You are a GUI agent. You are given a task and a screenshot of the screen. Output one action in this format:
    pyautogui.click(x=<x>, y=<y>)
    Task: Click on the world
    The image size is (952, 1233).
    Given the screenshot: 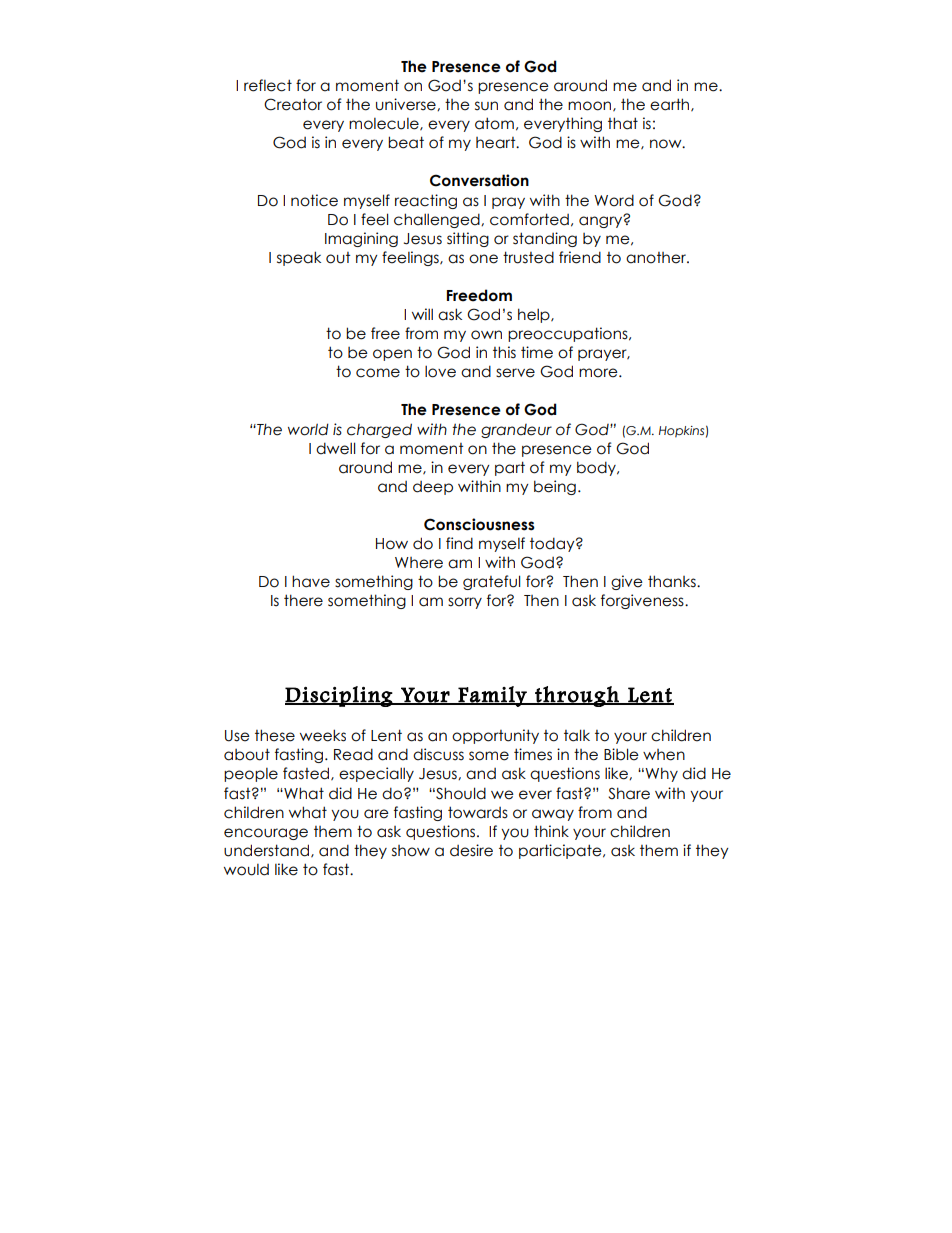 What is the action you would take?
    pyautogui.click(x=308, y=429)
